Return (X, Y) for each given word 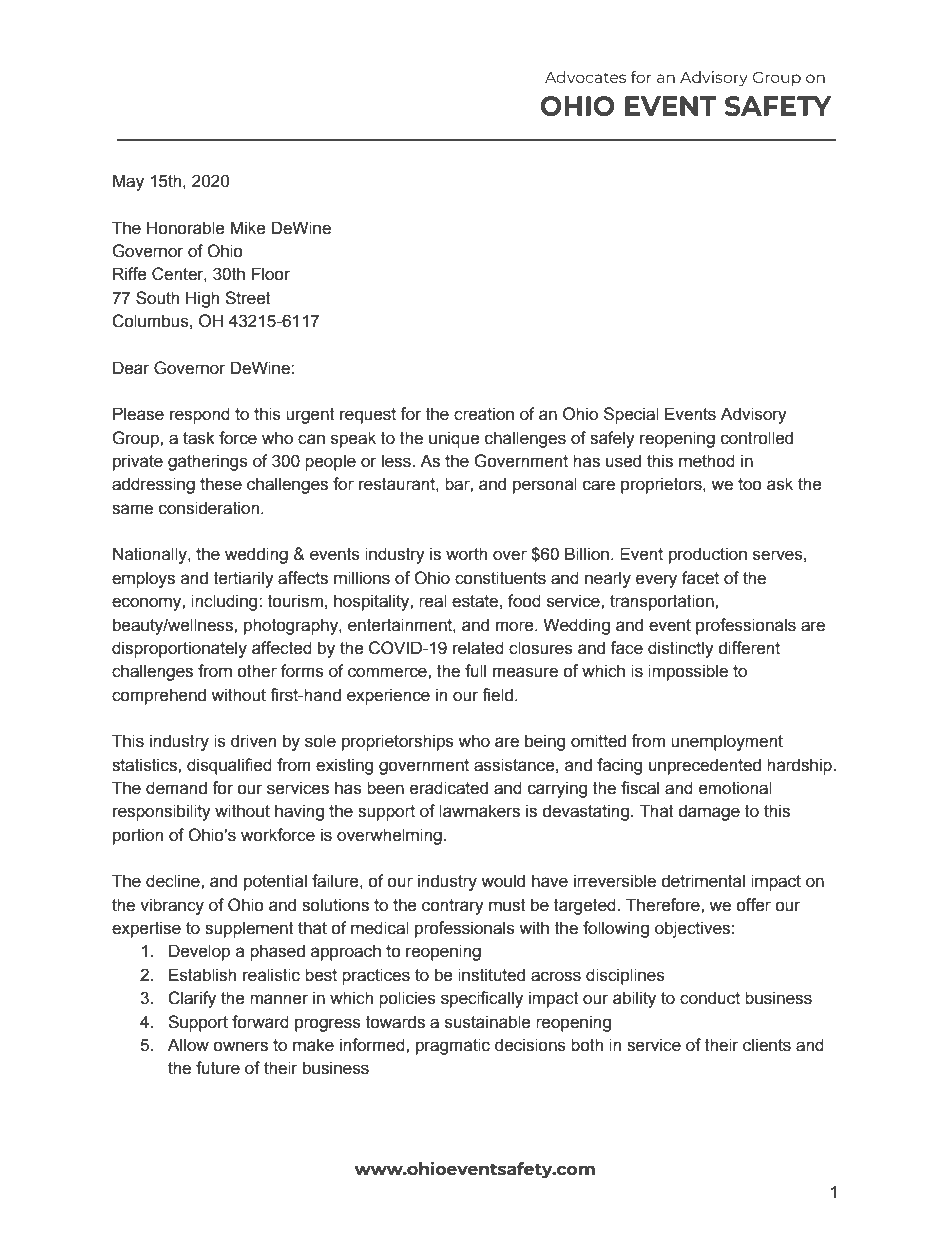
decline (174, 881)
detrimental (703, 881)
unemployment (727, 742)
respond (200, 415)
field (497, 695)
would (503, 881)
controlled (757, 438)
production (708, 555)
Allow (188, 1045)
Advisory (754, 415)
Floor (271, 274)
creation (484, 414)
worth (466, 554)
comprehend (159, 696)
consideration (210, 508)
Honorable (186, 228)
